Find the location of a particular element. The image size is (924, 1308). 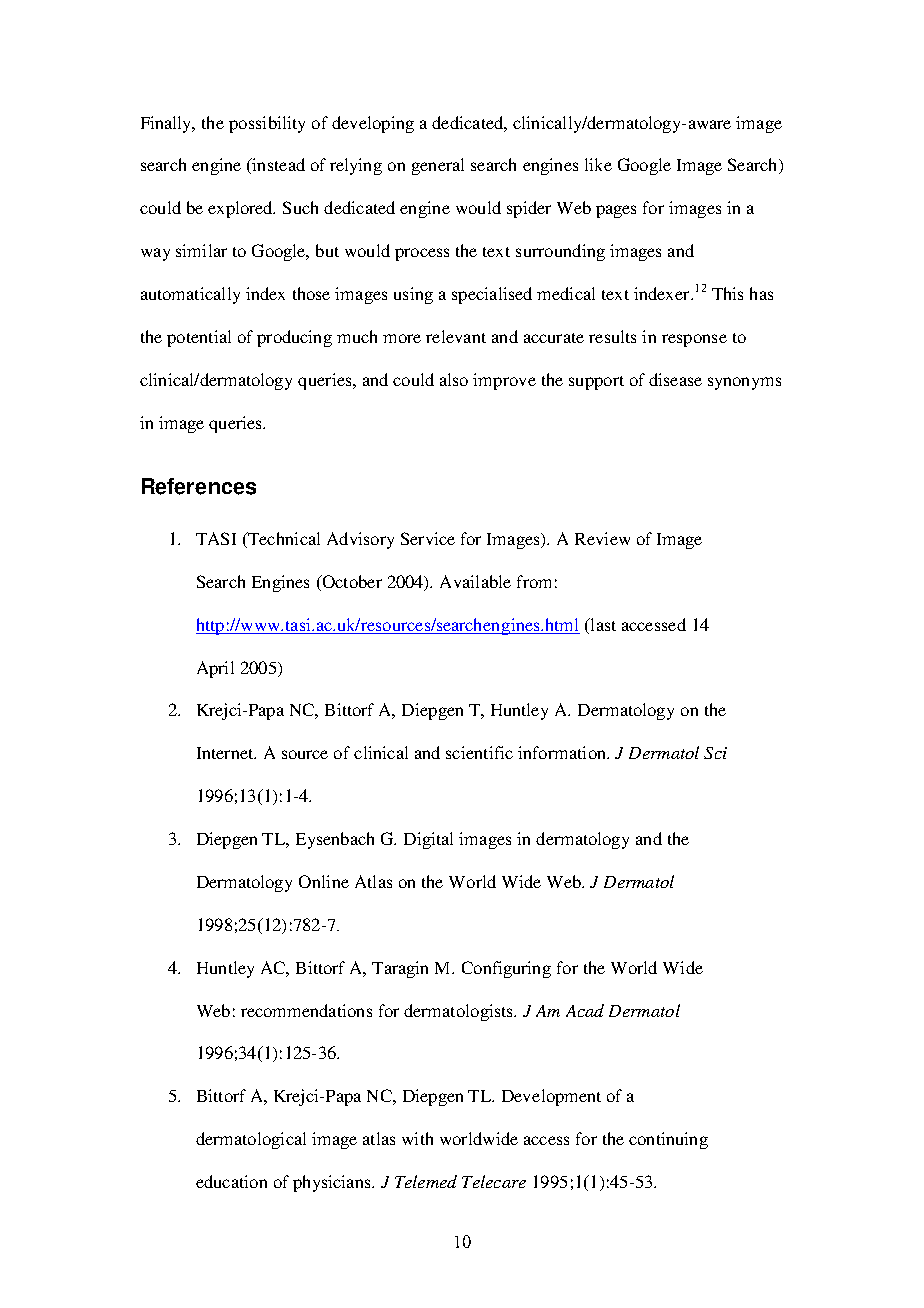

disease is located at coordinates (675, 379).
